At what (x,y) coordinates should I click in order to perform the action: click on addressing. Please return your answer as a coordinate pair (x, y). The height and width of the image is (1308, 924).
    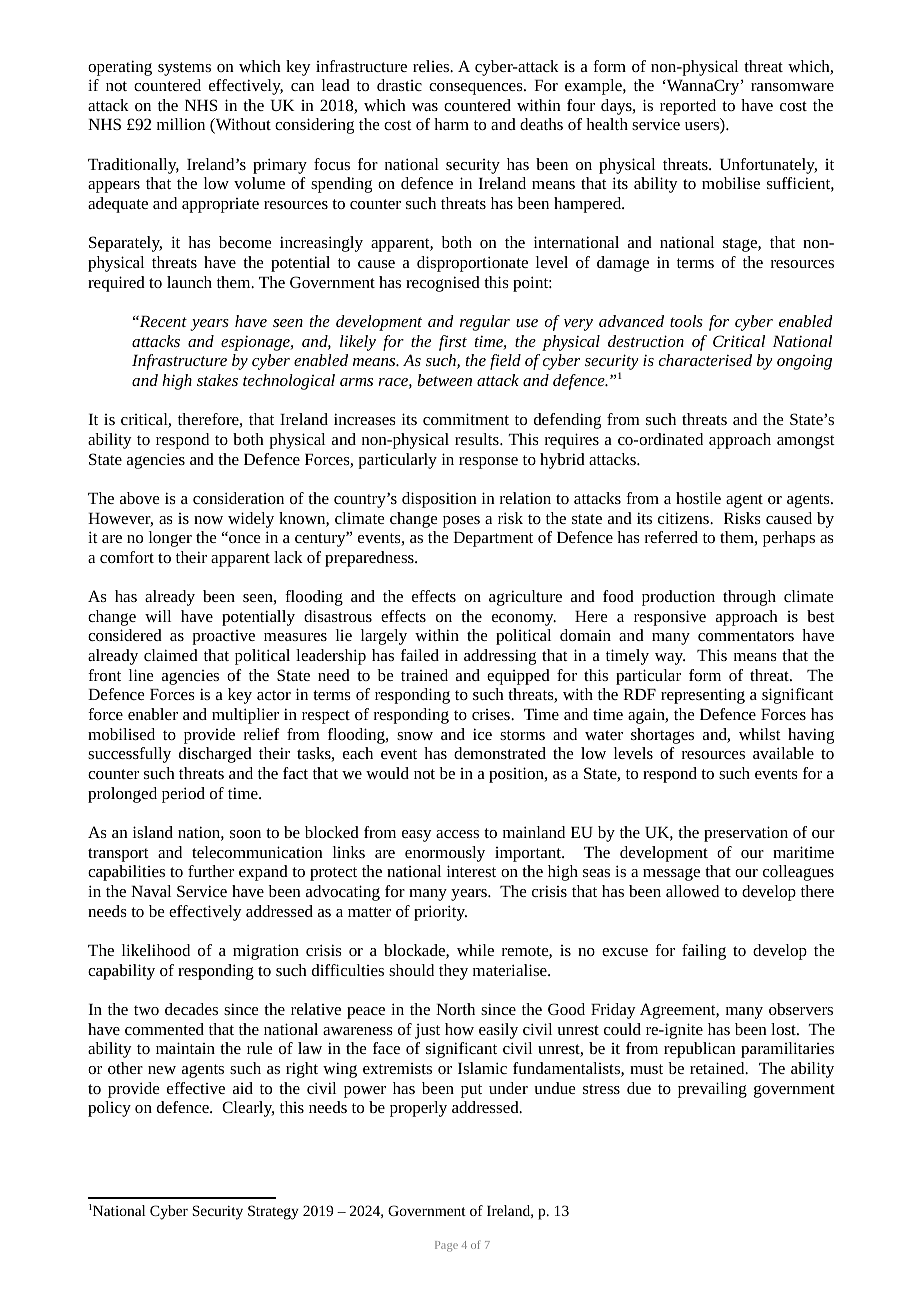
    Looking at the image, I should click on (500, 657).
